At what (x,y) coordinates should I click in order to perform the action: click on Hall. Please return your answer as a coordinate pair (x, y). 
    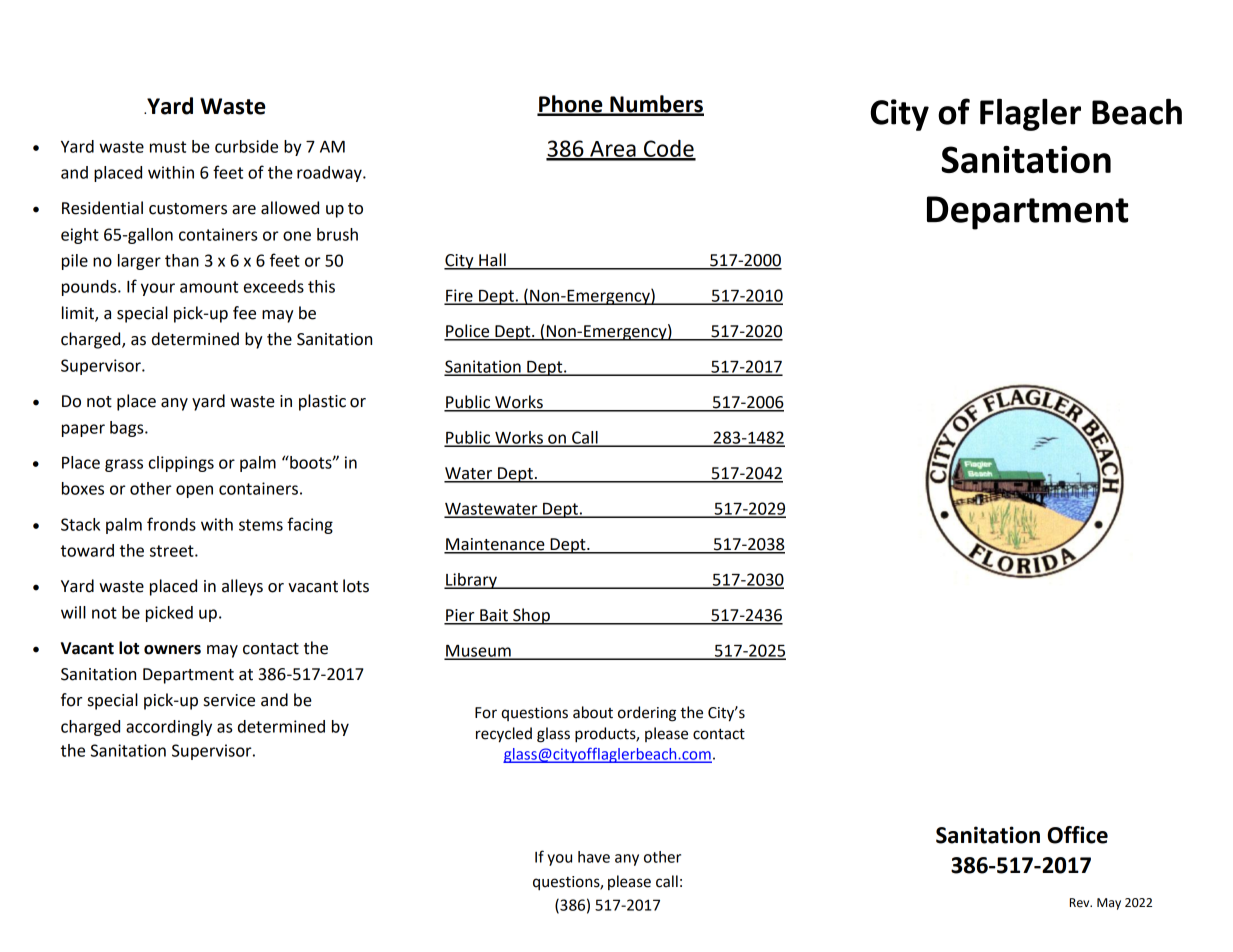
    Looking at the image, I should click on (492, 261).
